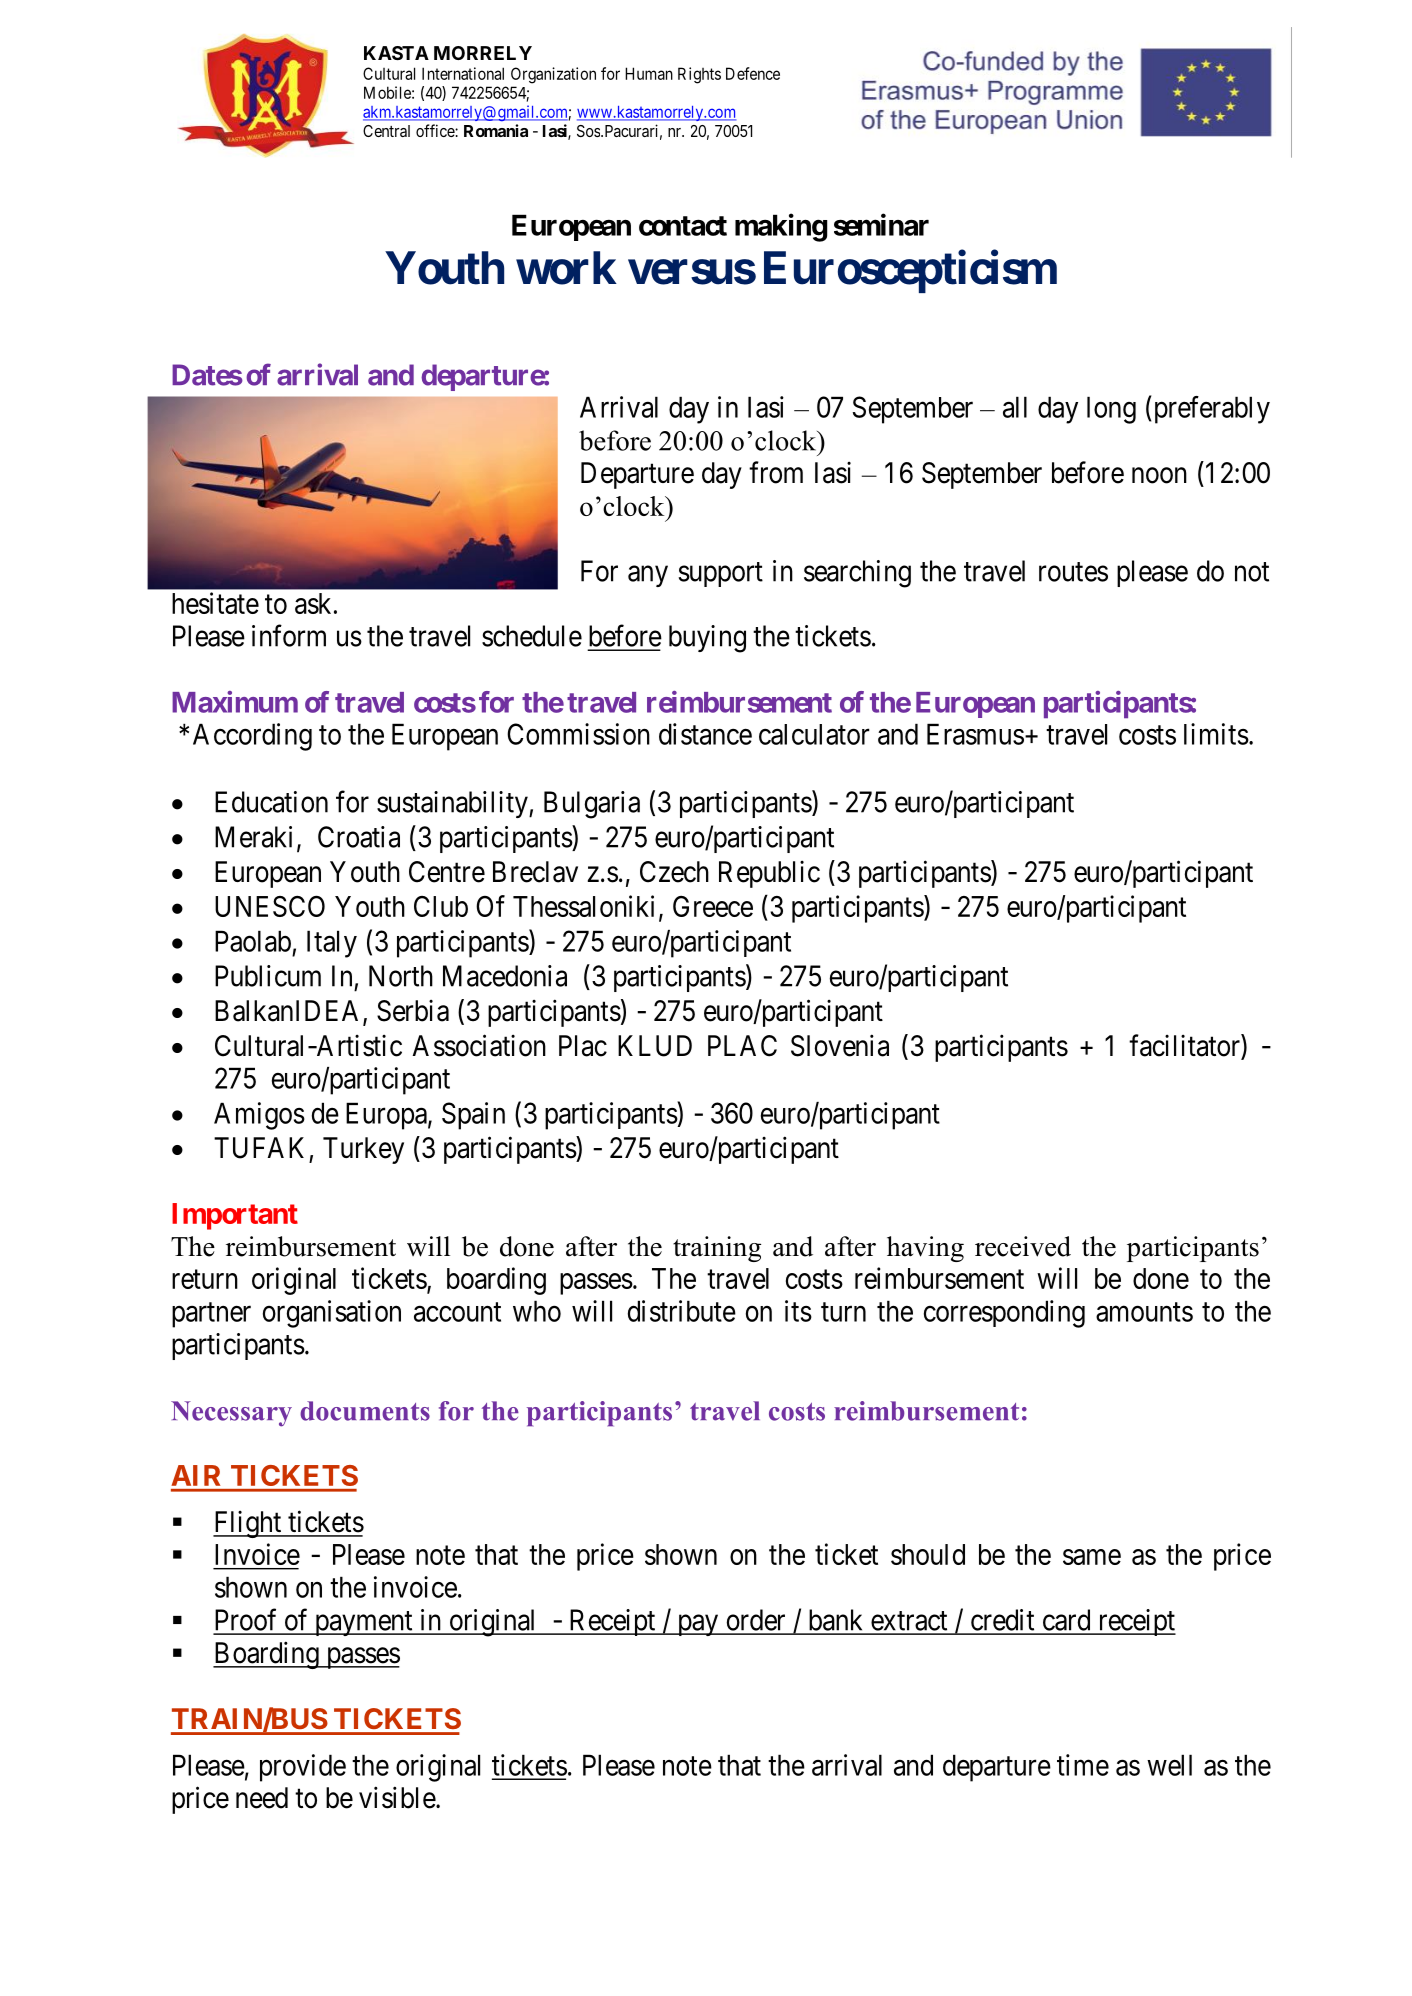  I want to click on provide, so click(303, 1768).
